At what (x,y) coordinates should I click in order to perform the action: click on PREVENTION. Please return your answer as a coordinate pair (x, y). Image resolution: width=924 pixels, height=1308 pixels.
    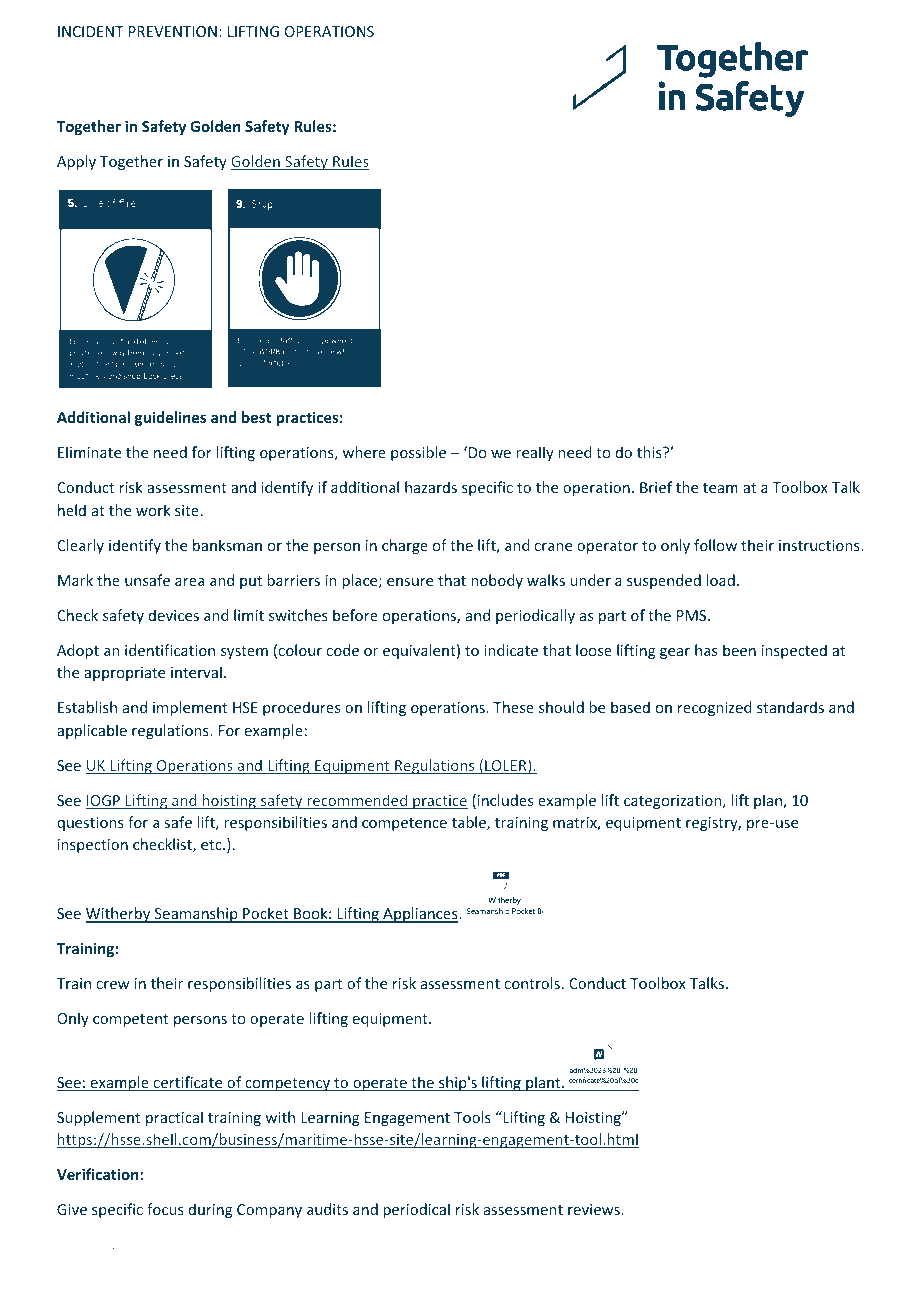
    Looking at the image, I should click on (173, 31).
